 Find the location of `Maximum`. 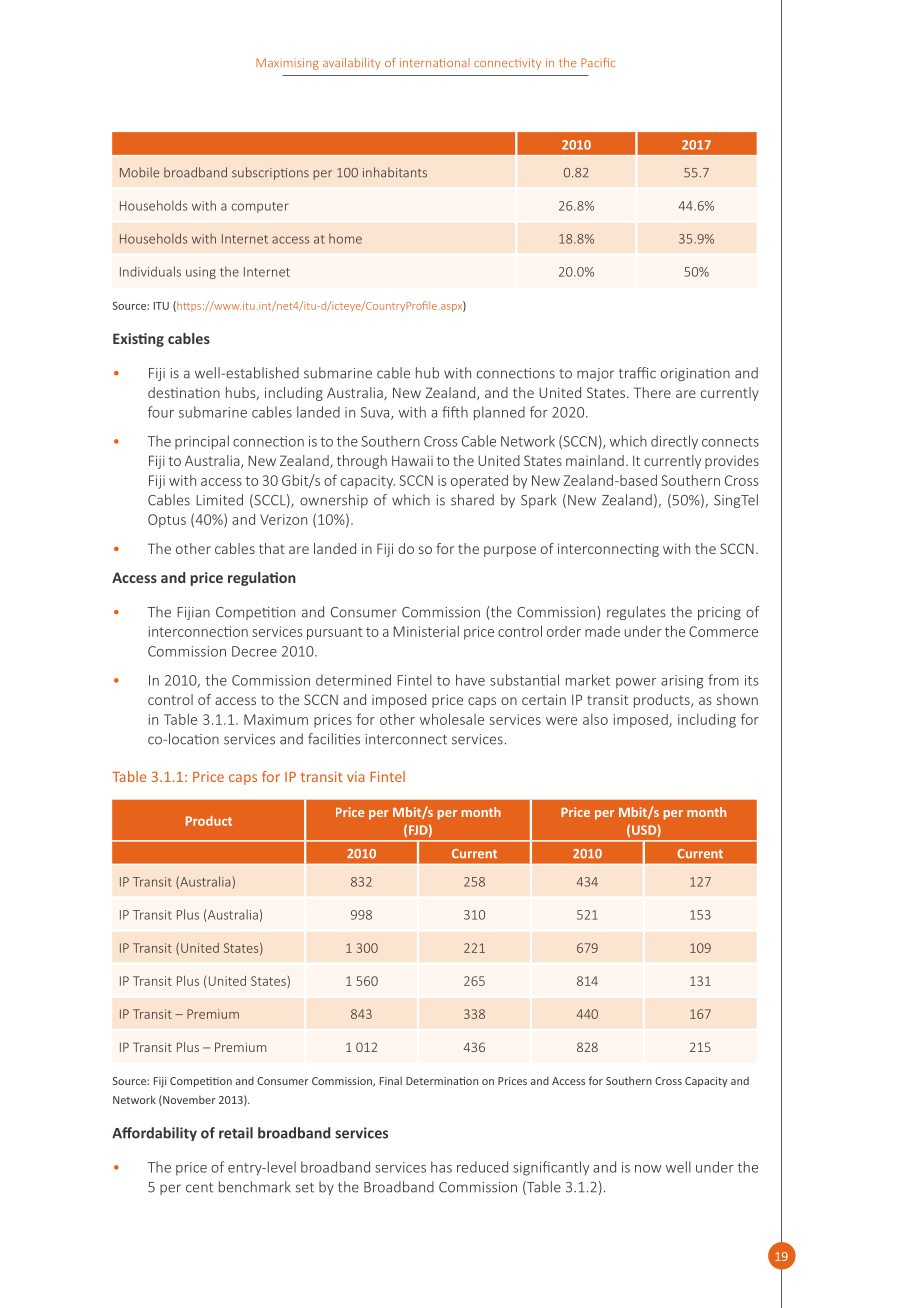

Maximum is located at coordinates (276, 719).
